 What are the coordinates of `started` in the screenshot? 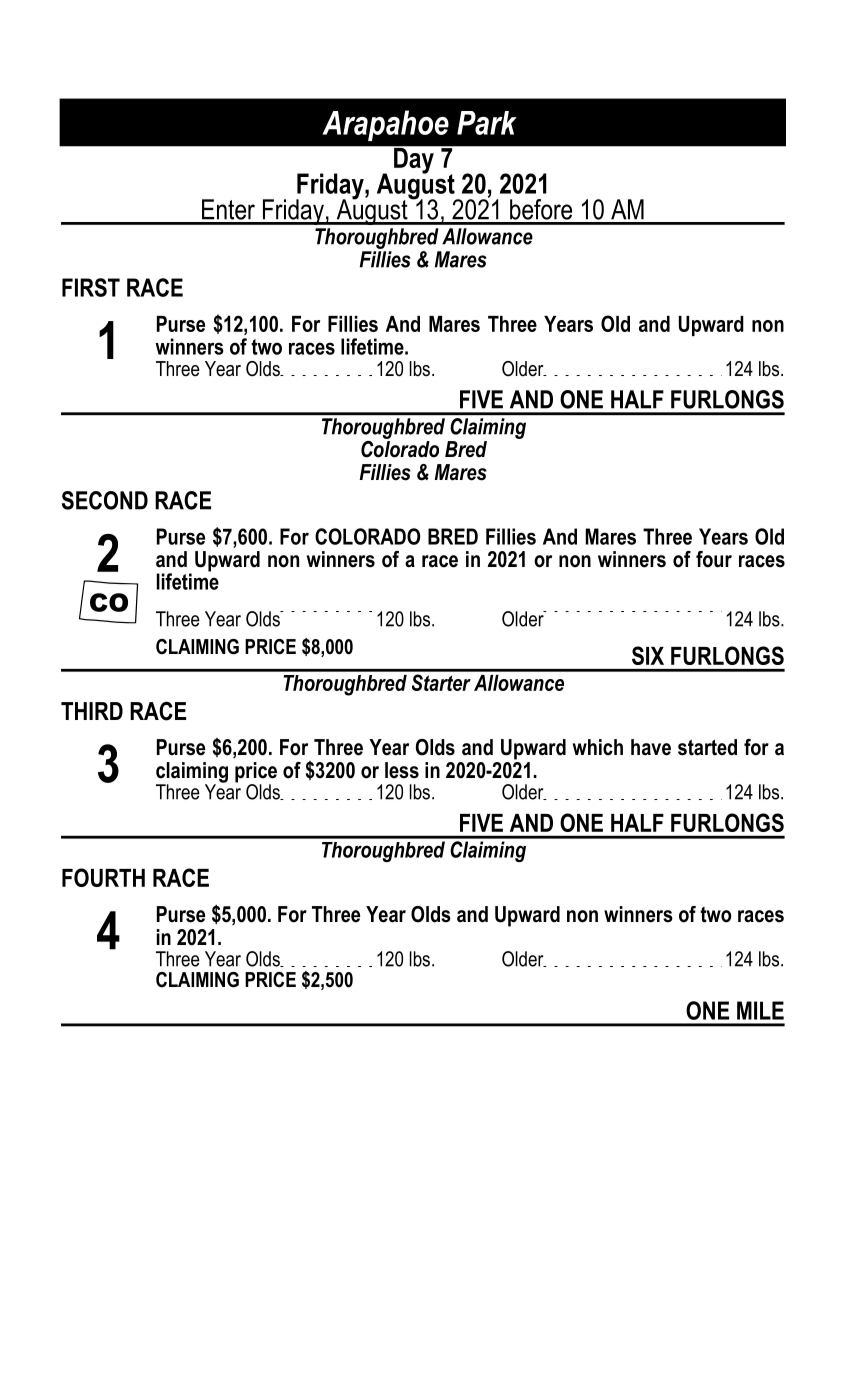 It's located at (707, 747).
